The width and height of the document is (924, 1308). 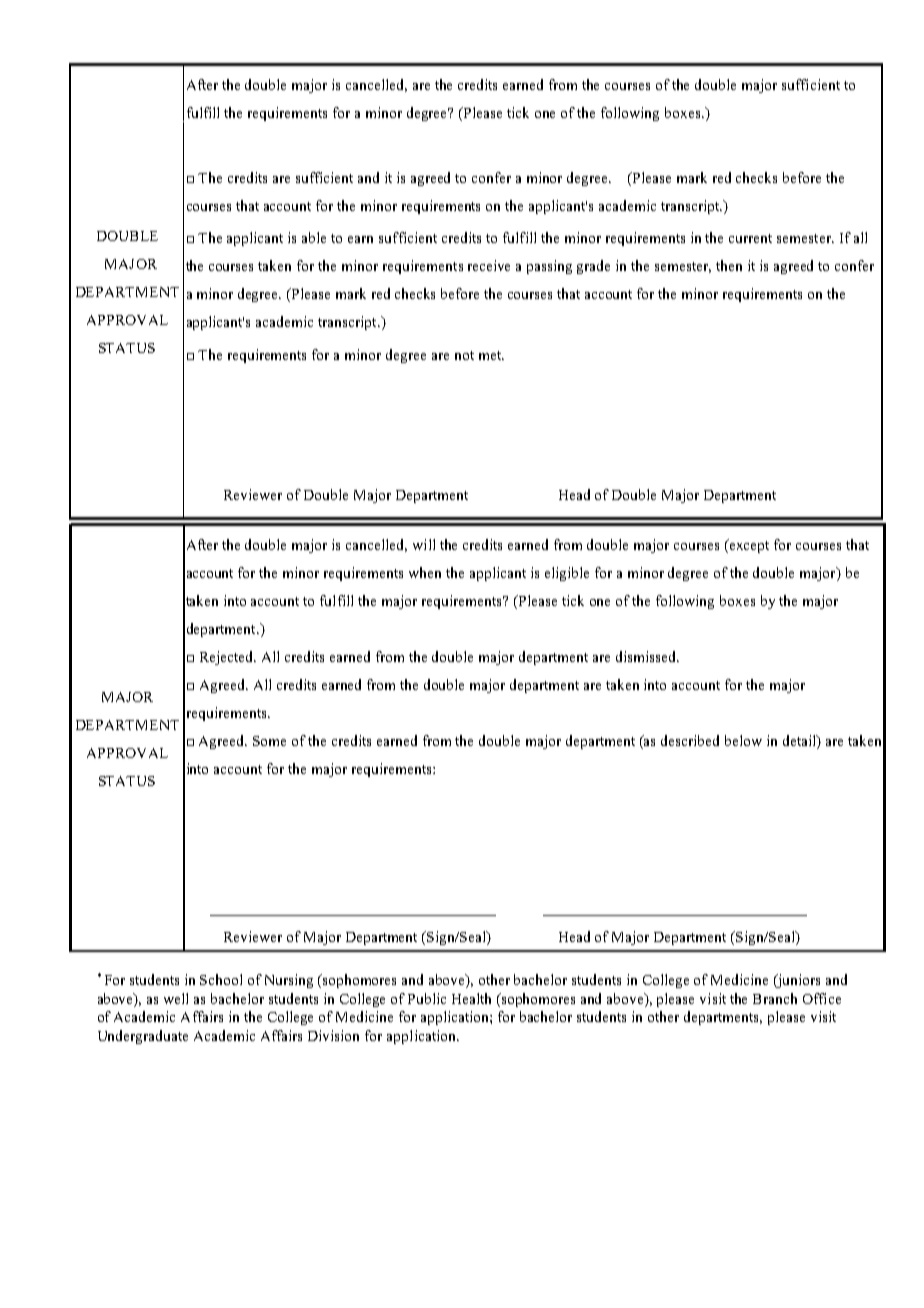 I want to click on receive, so click(x=489, y=265).
